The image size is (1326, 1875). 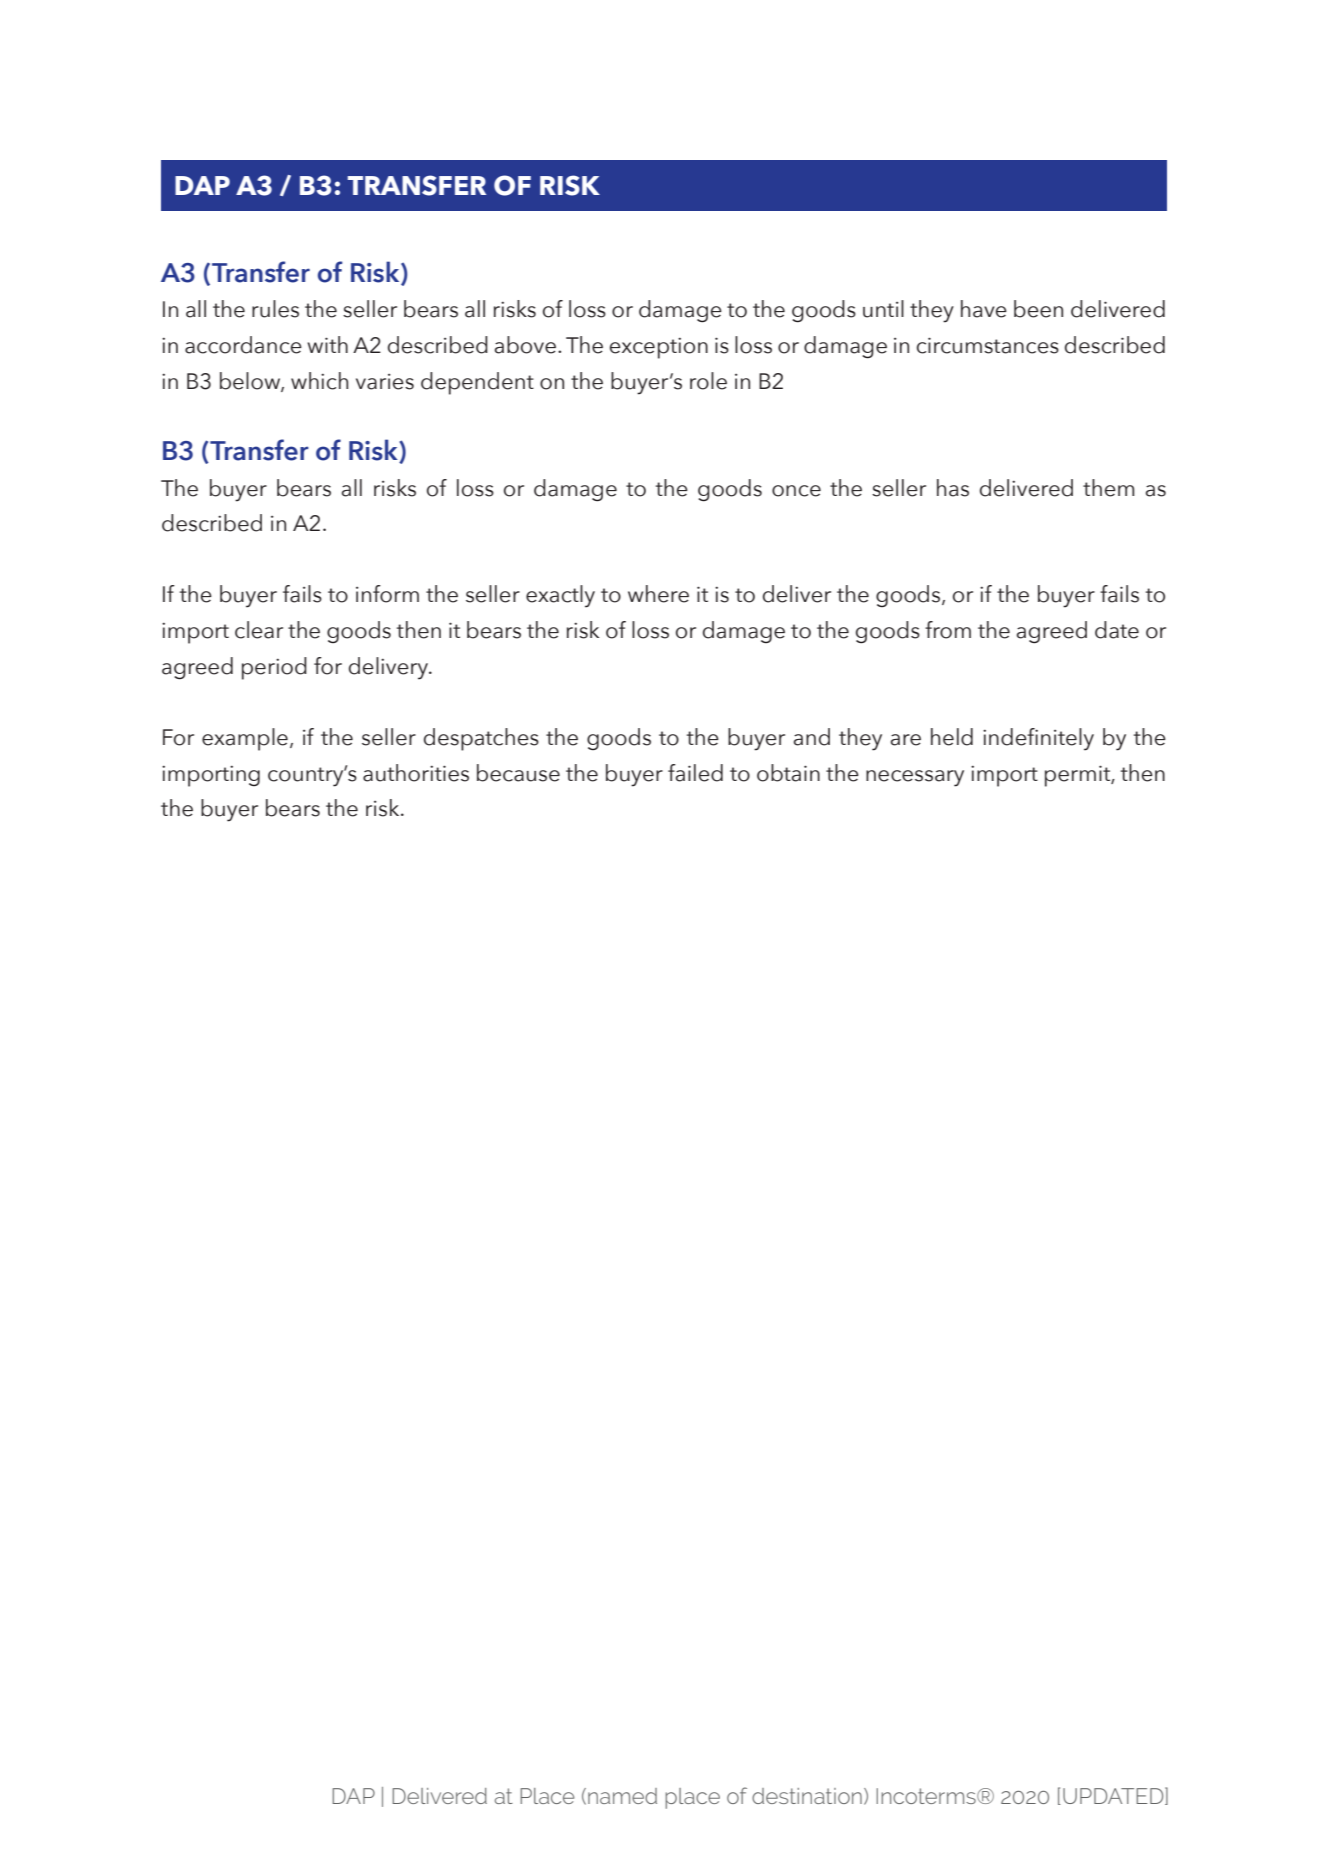 What do you see at coordinates (659, 348) in the screenshot?
I see `exception` at bounding box center [659, 348].
